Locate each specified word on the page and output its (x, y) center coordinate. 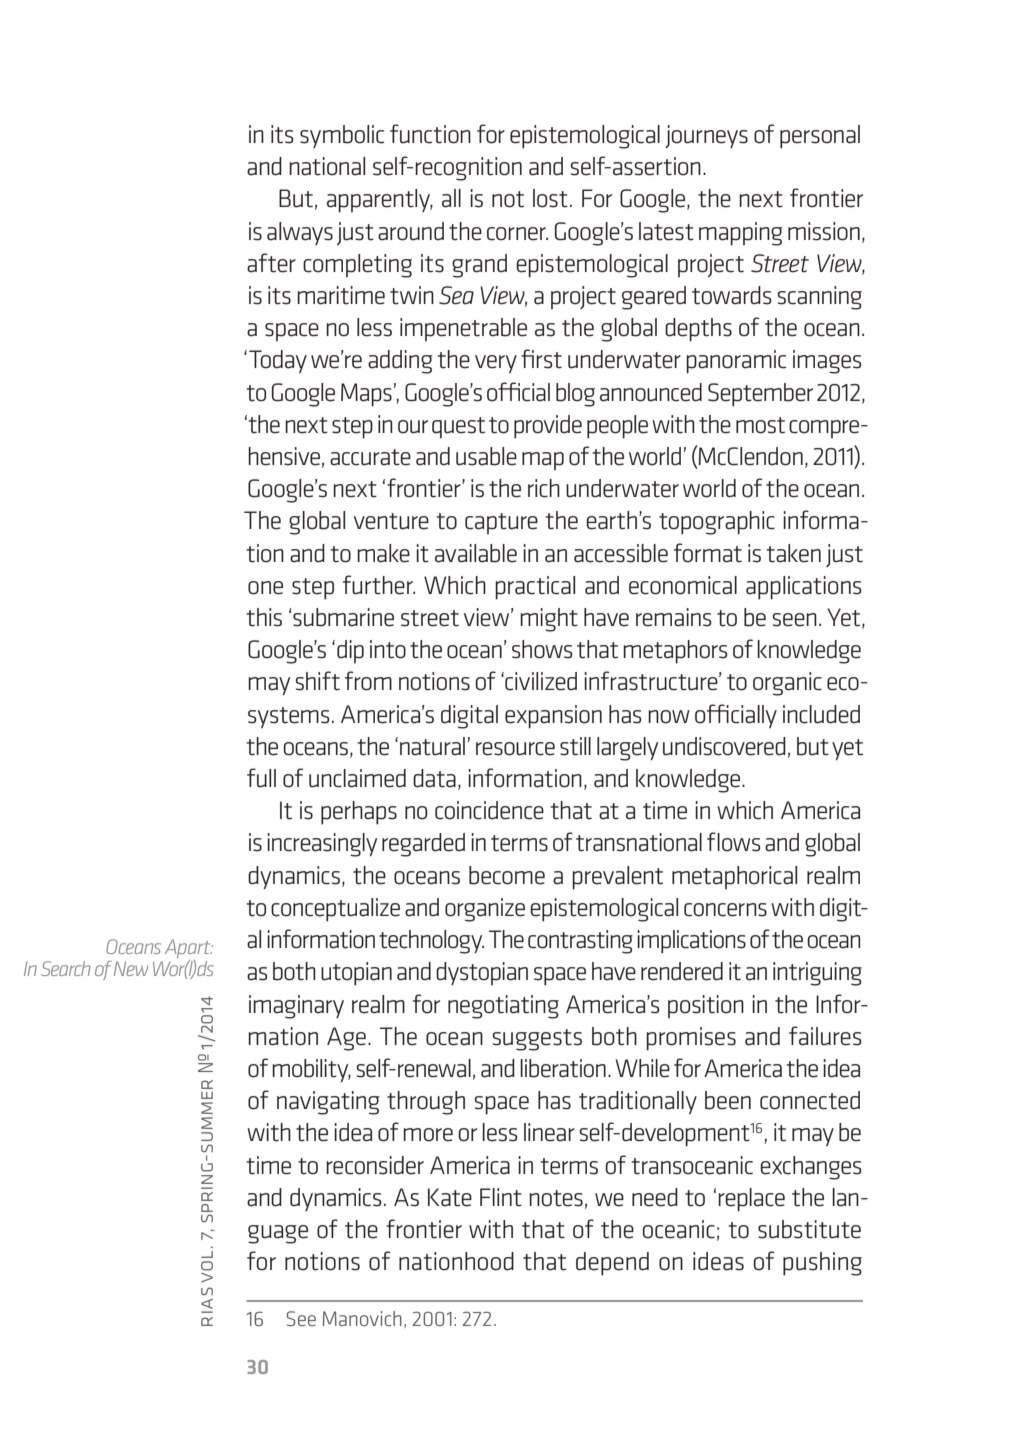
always (300, 233)
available (476, 553)
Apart (189, 950)
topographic (717, 523)
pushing (822, 1264)
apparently (380, 201)
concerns (725, 910)
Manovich (362, 1318)
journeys (706, 136)
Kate (450, 1197)
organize (485, 910)
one (265, 588)
